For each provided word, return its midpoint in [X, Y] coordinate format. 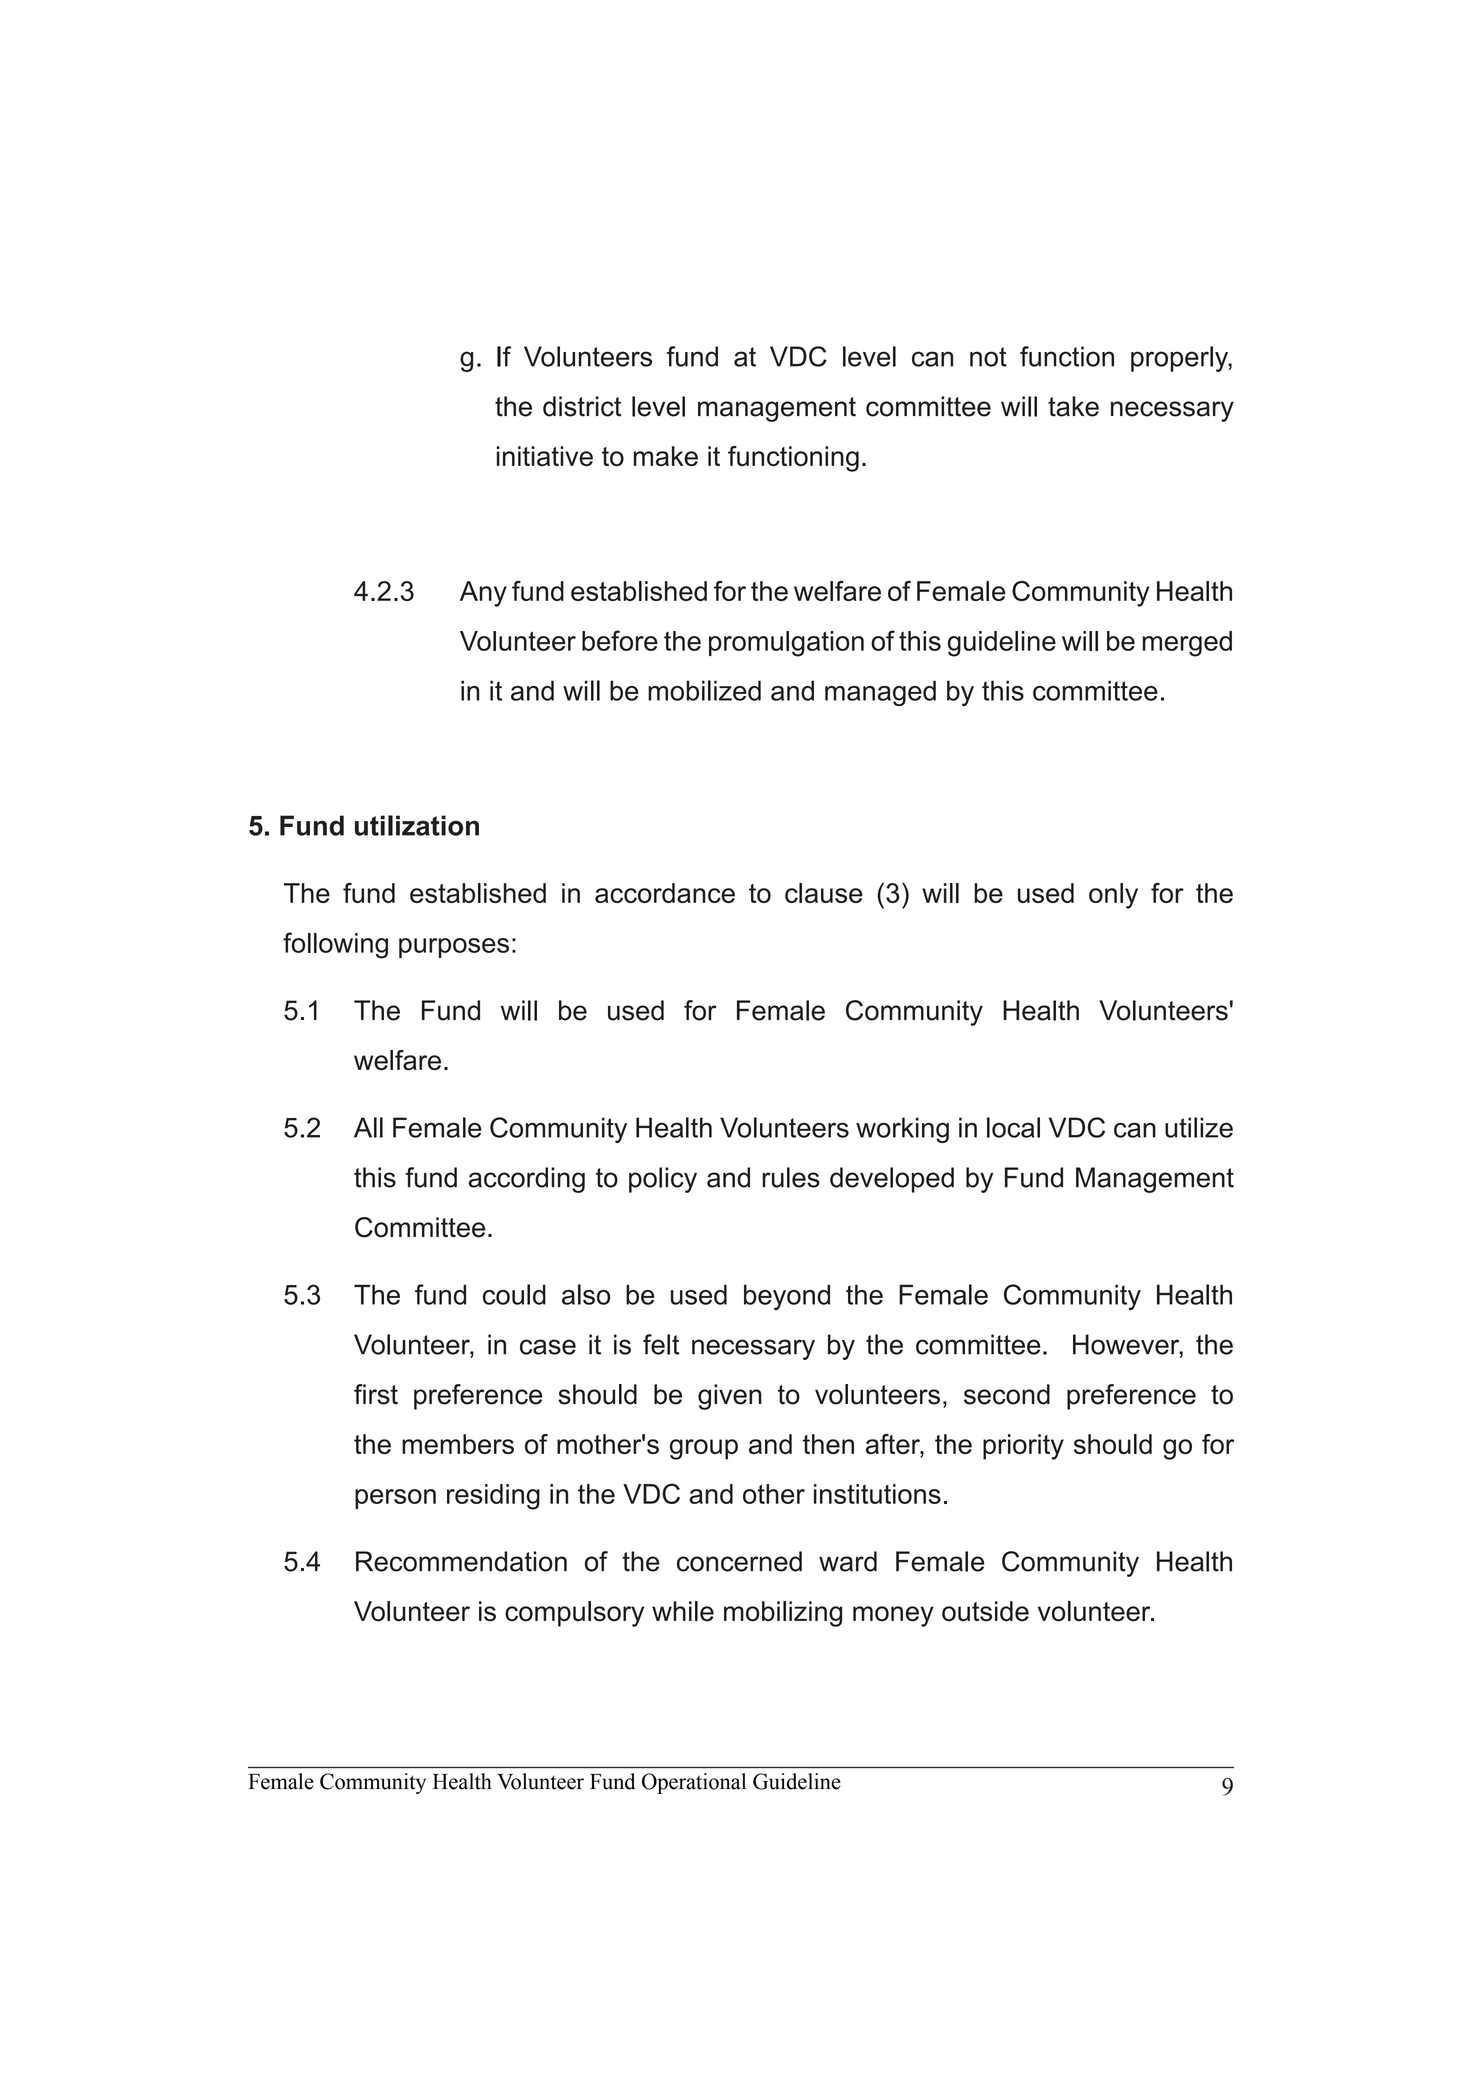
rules [791, 1177]
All [368, 1127]
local [1013, 1127]
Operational [694, 1783]
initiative [545, 456]
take [1073, 406]
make [666, 456]
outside [985, 1611]
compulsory [574, 1614]
